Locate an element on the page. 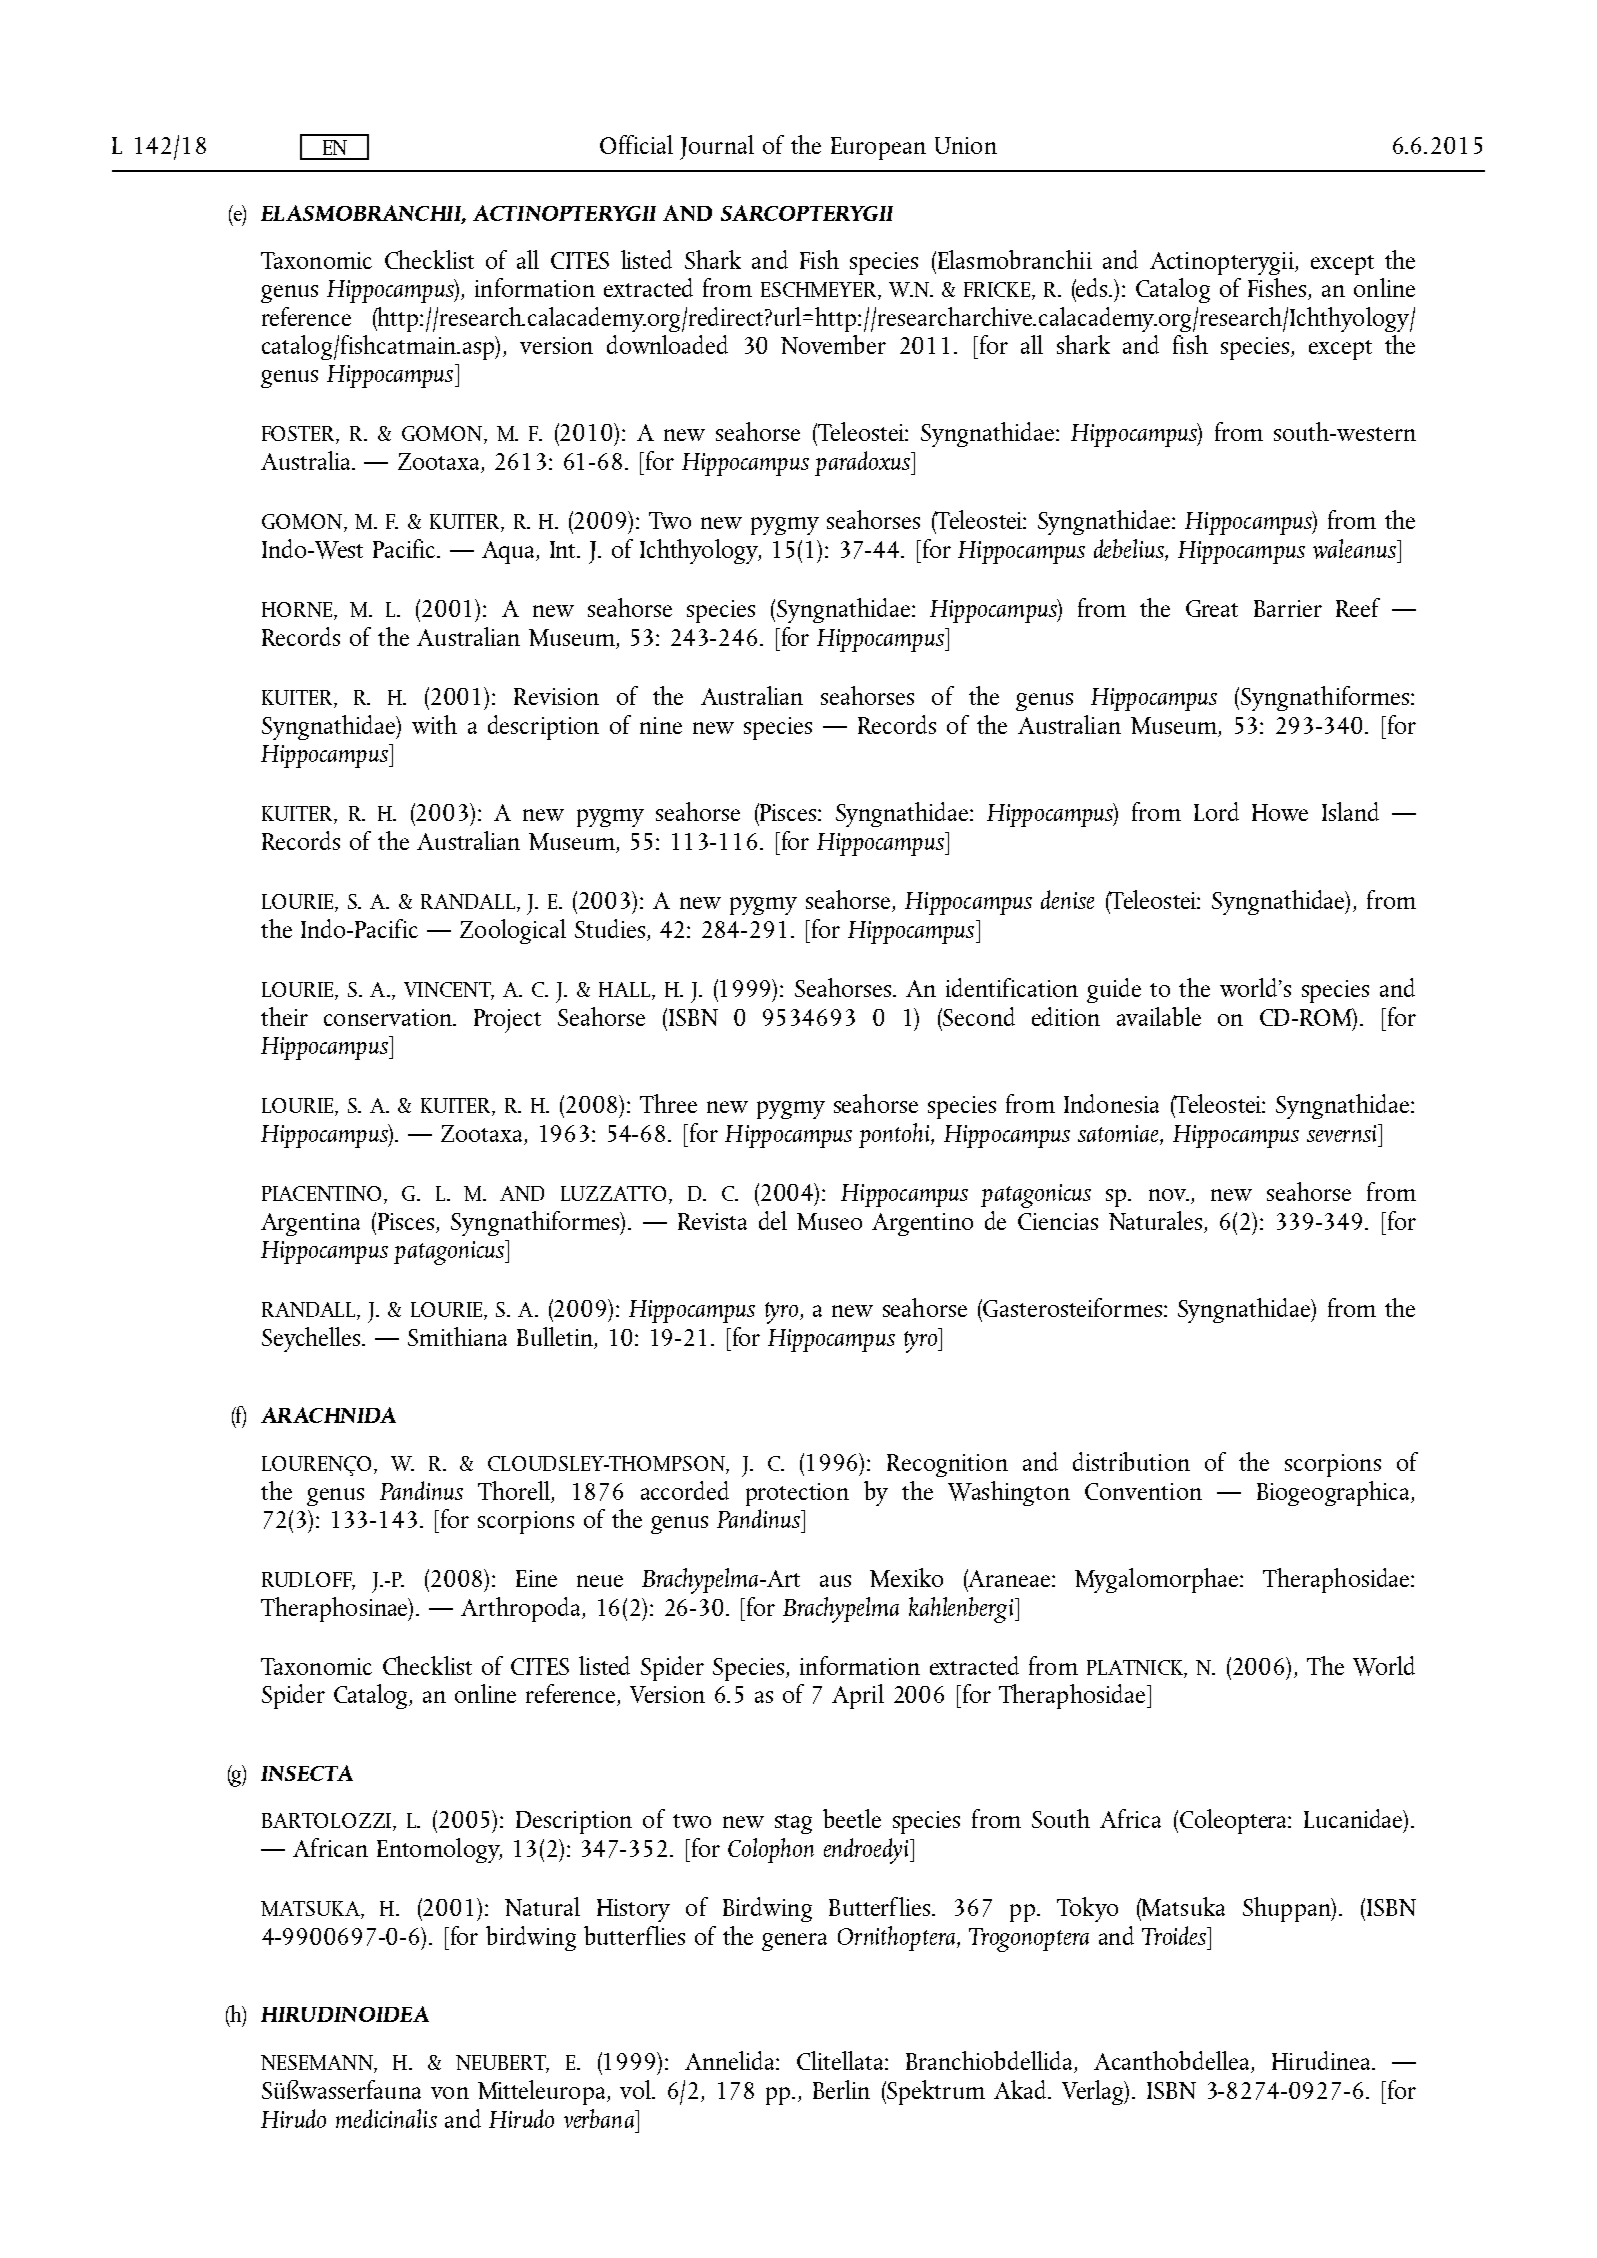 This image has width=1597, height=2258. von is located at coordinates (450, 2093).
